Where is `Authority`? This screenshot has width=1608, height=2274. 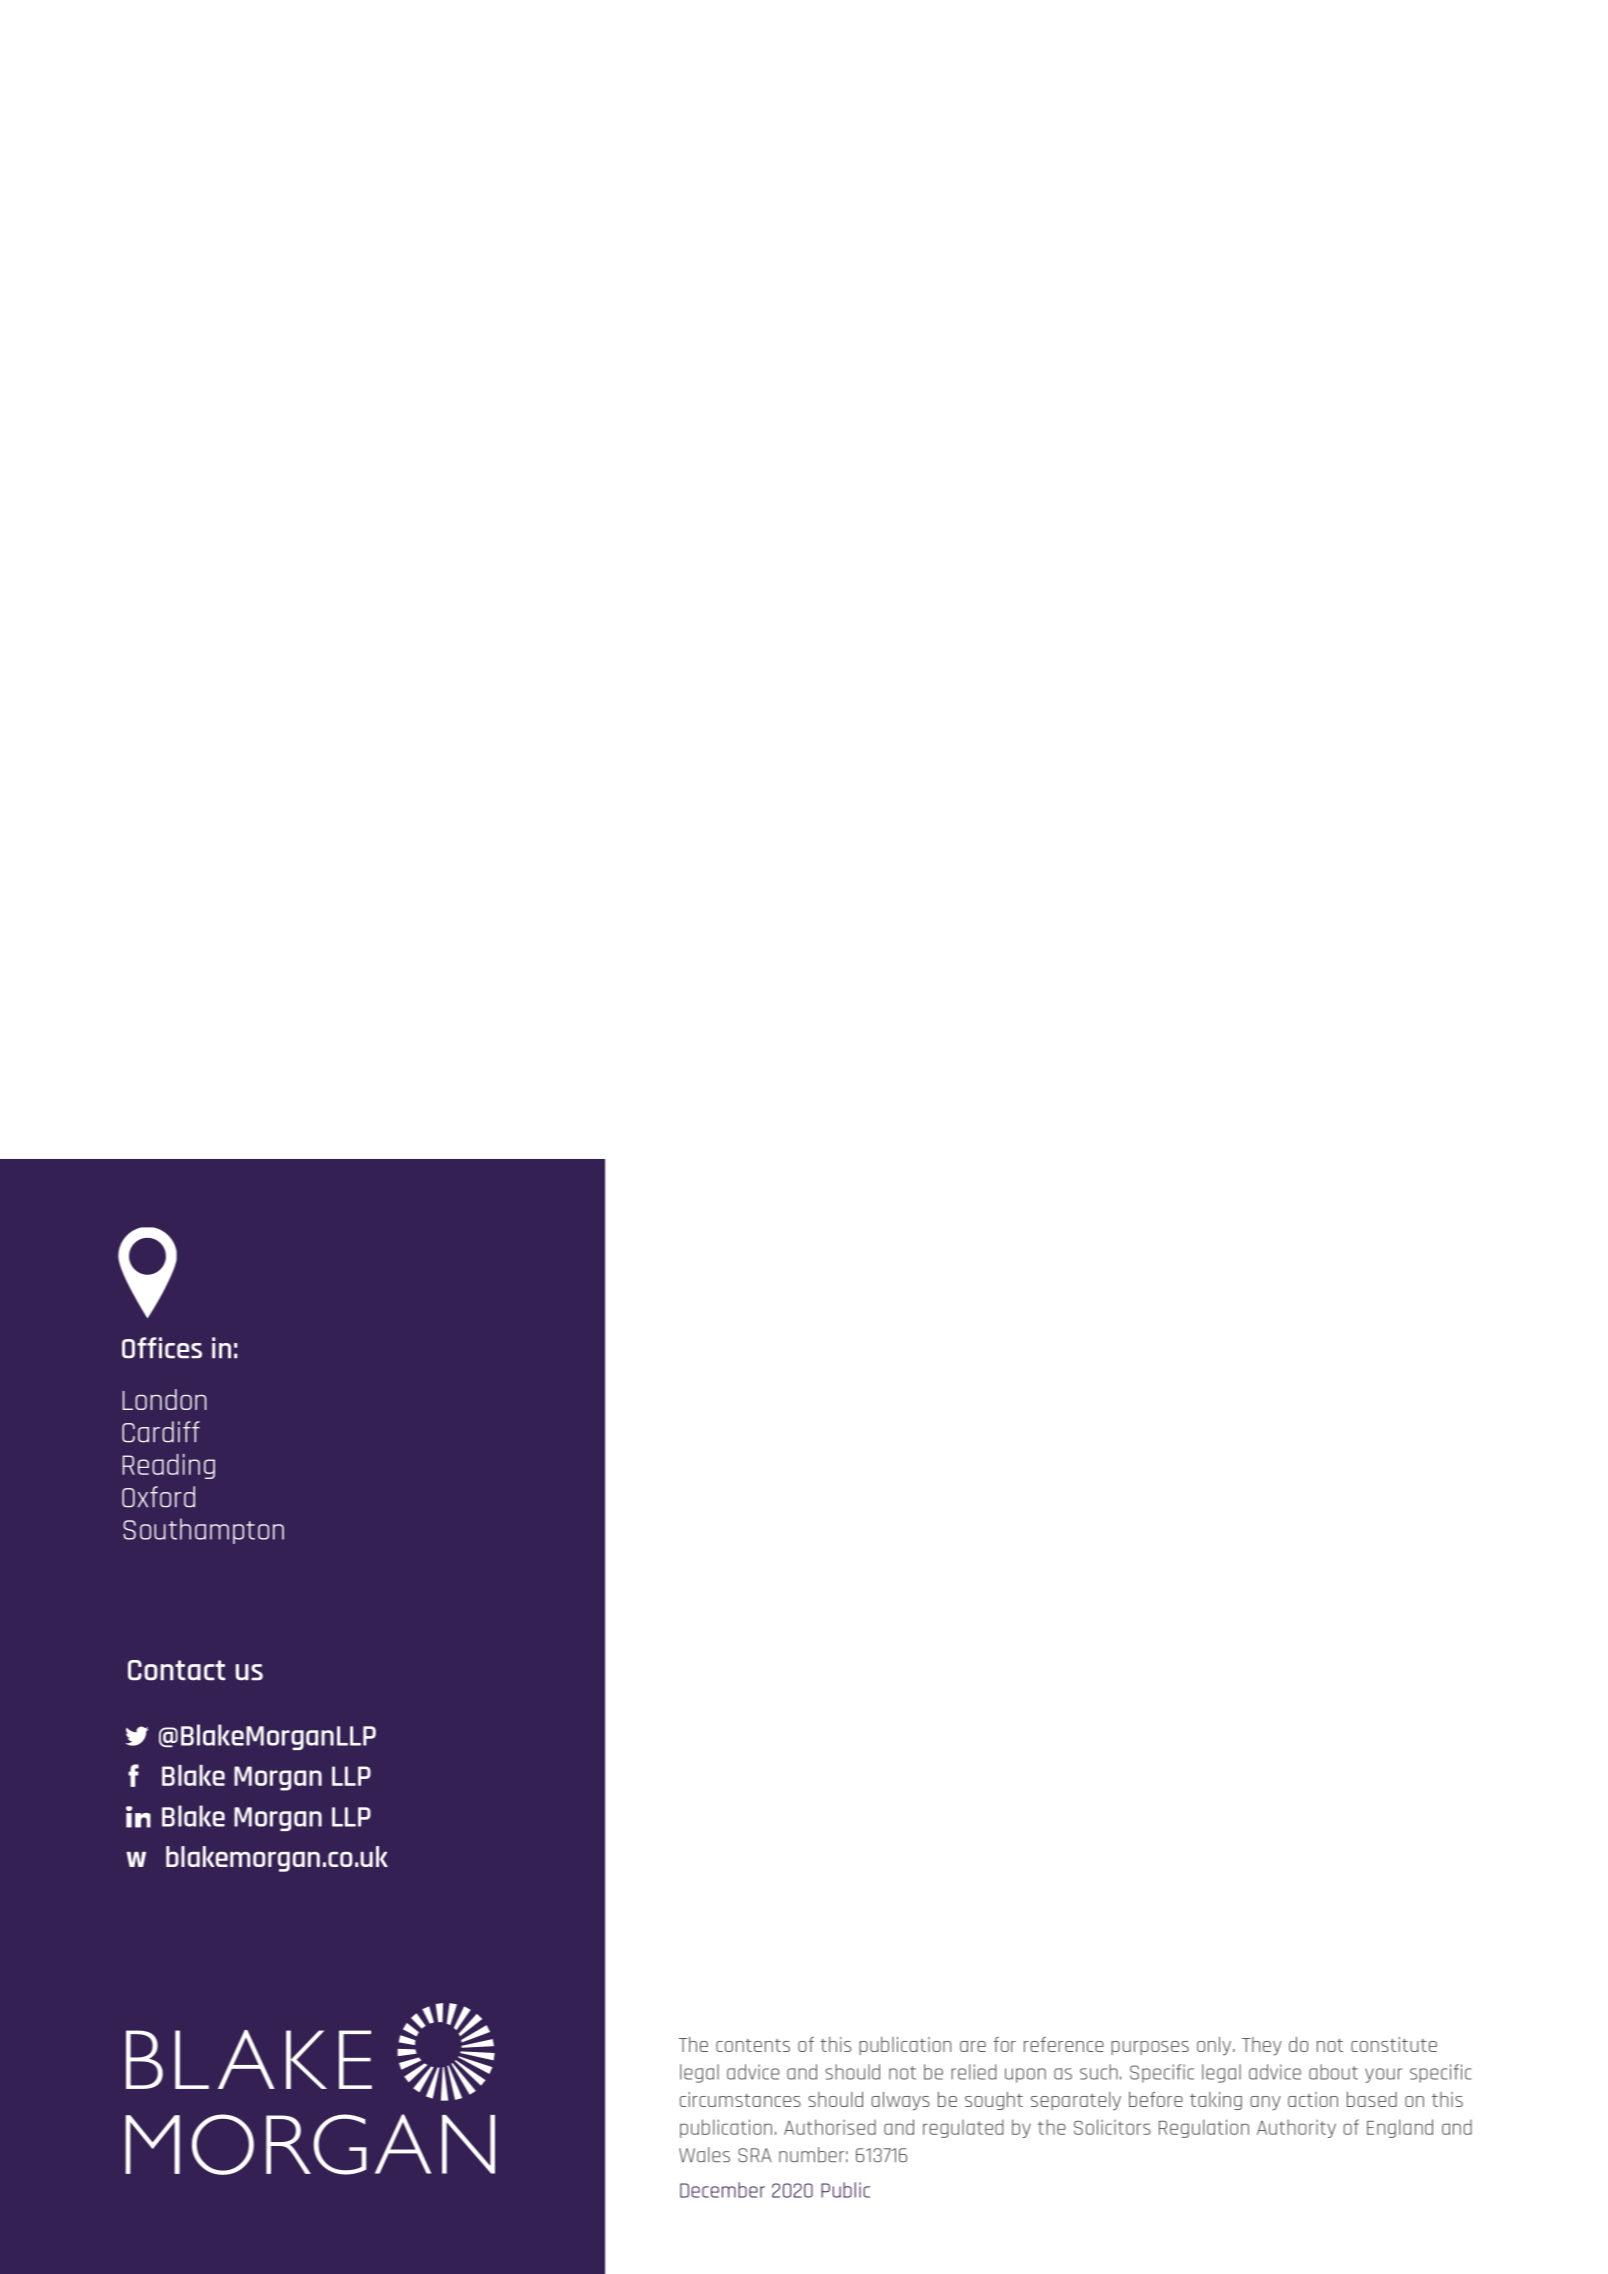
Authority is located at coordinates (1296, 2128).
